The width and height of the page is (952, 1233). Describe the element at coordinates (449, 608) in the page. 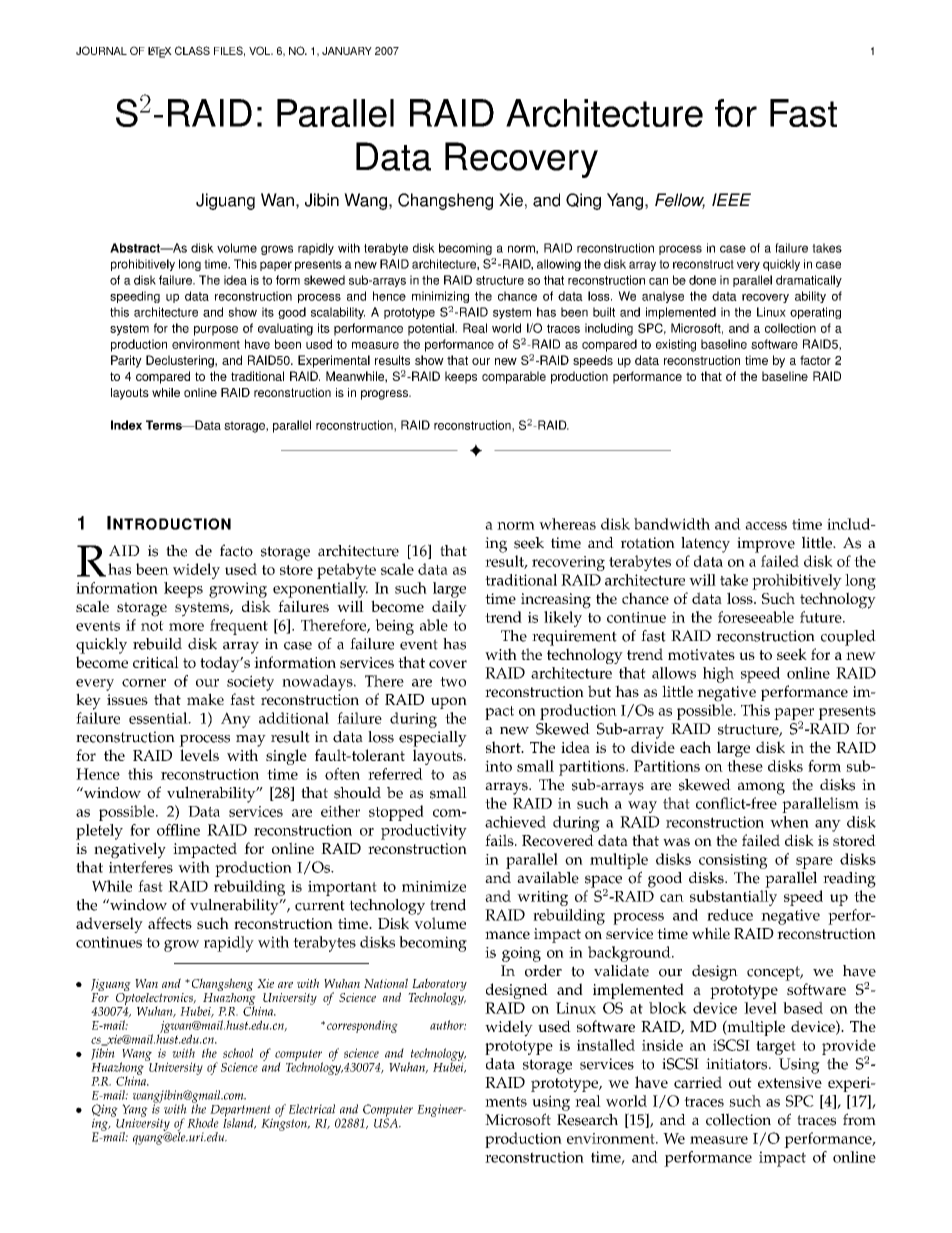

I see `daily` at that location.
